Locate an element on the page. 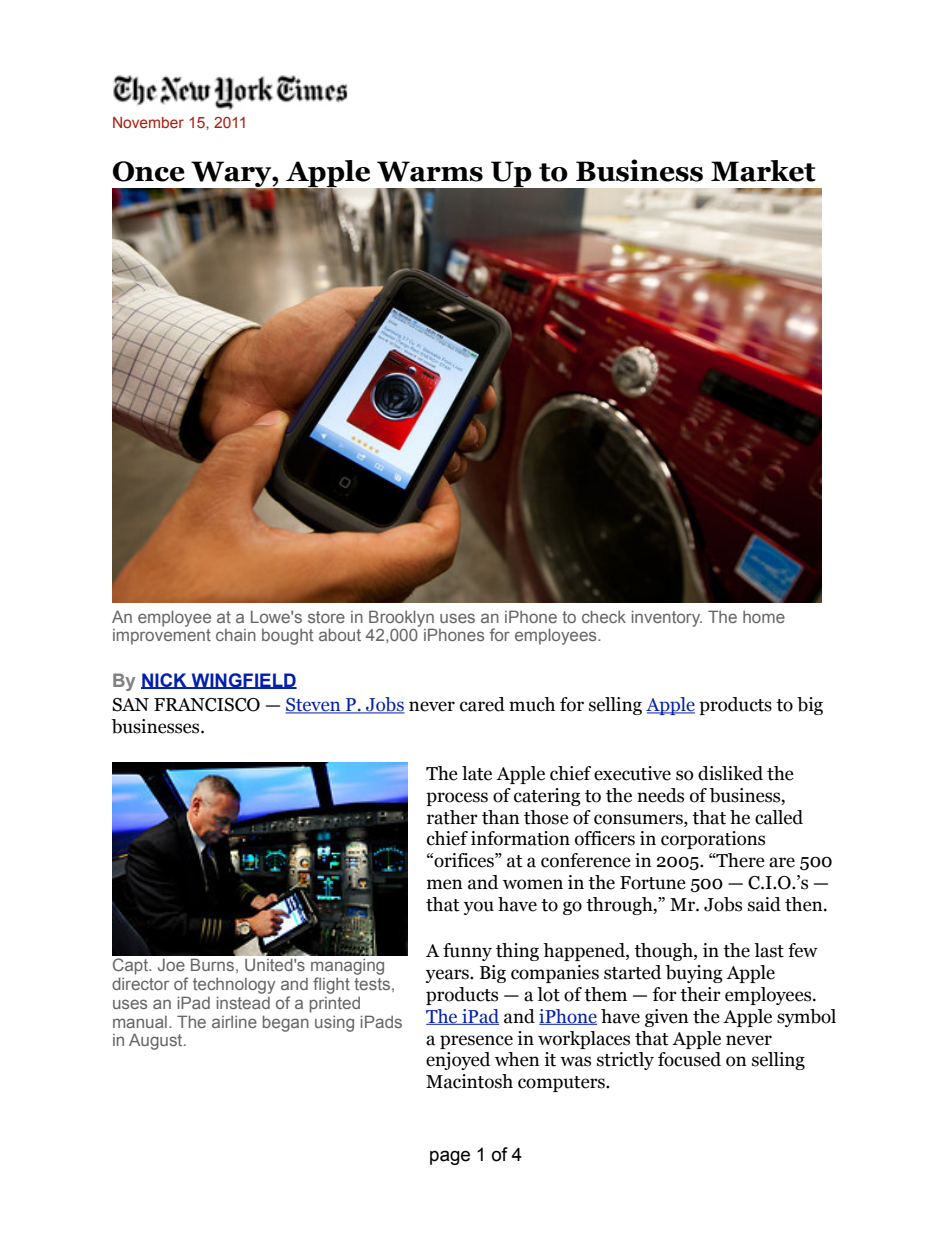  chain is located at coordinates (236, 635).
